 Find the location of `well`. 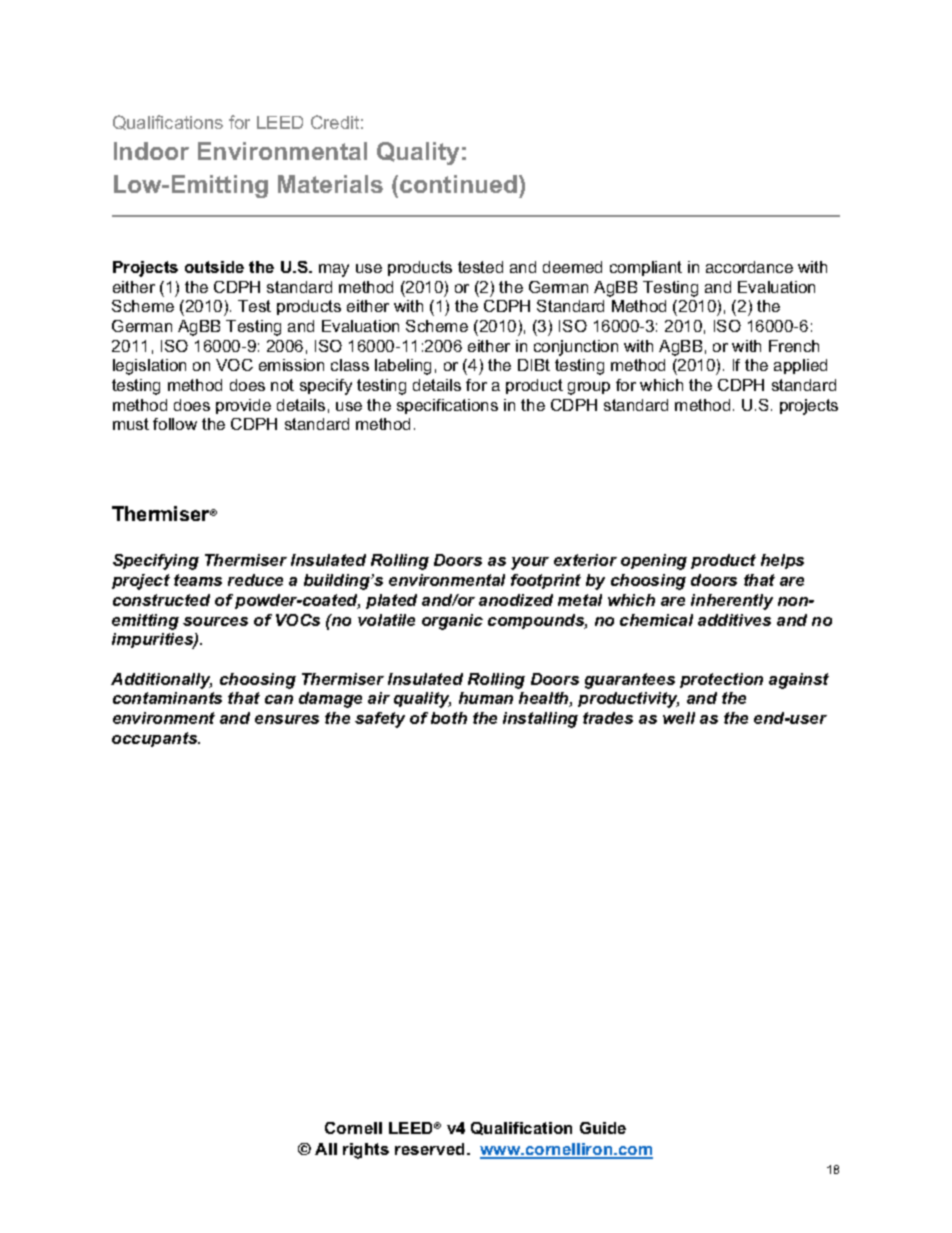

well is located at coordinates (679, 718).
